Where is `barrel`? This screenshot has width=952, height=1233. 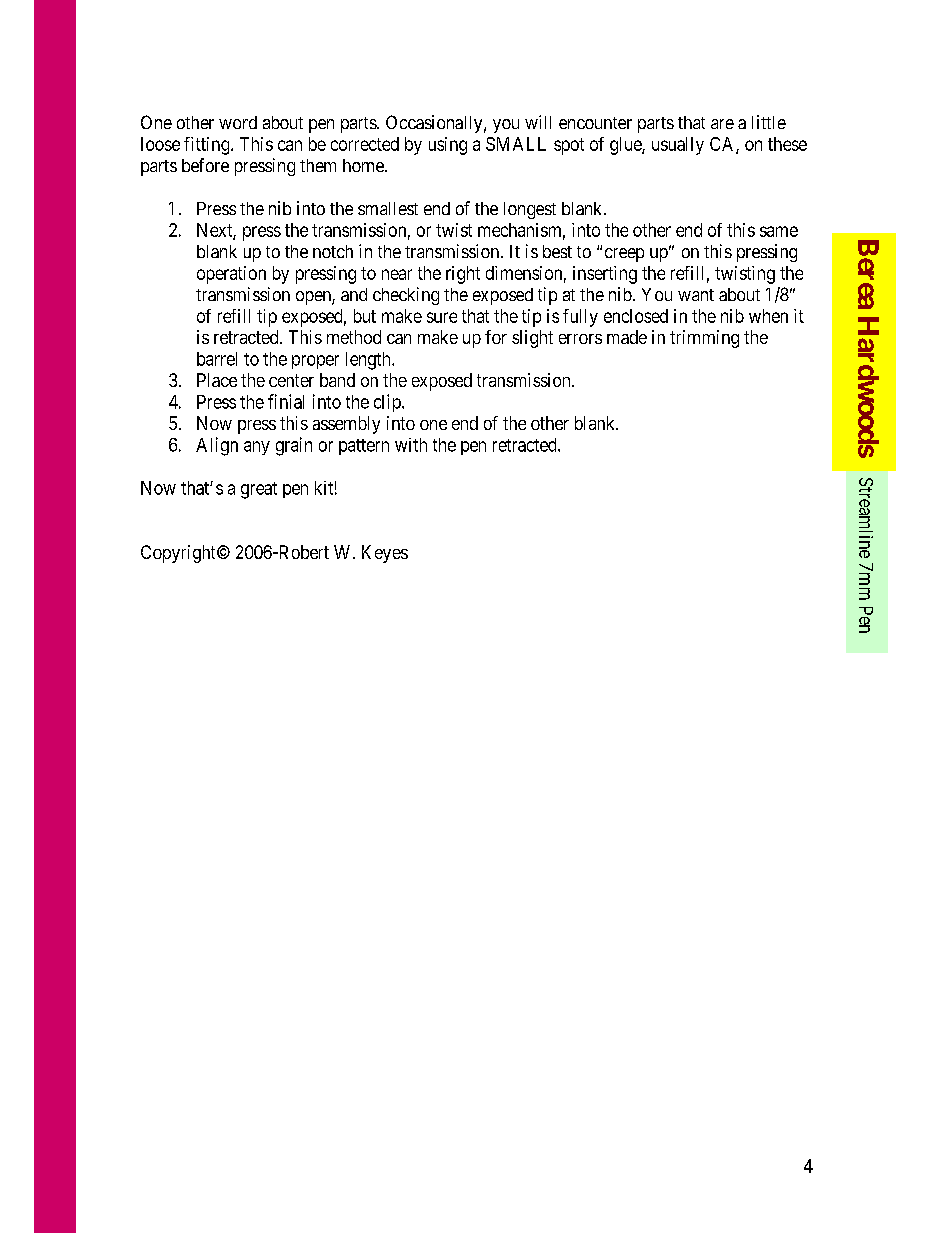 barrel is located at coordinates (217, 359).
